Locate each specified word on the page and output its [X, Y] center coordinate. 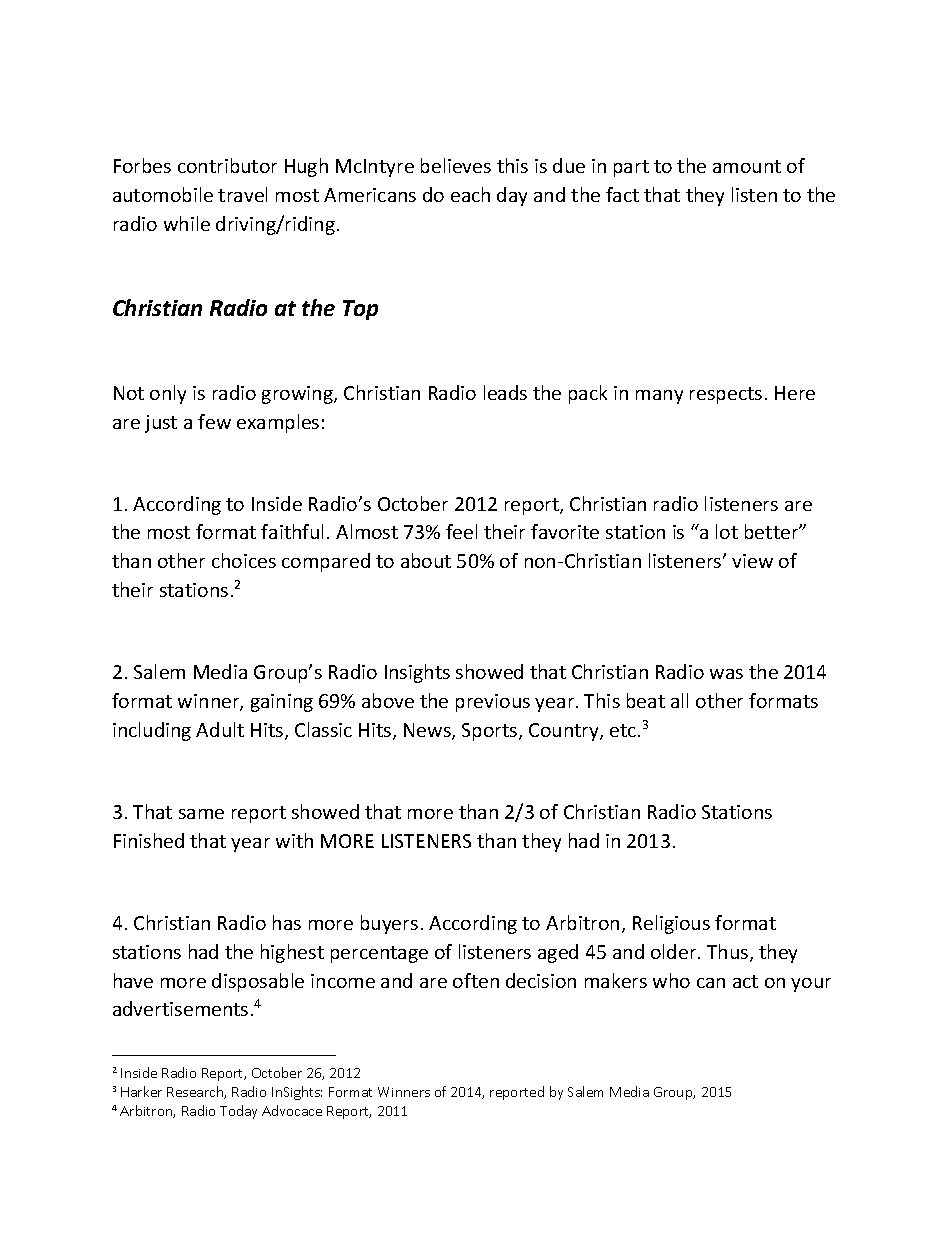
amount [747, 166]
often [476, 980]
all [679, 700]
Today [238, 1112]
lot [727, 531]
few [214, 421]
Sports [491, 732]
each [470, 194]
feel [461, 531]
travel [242, 194]
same [201, 814]
